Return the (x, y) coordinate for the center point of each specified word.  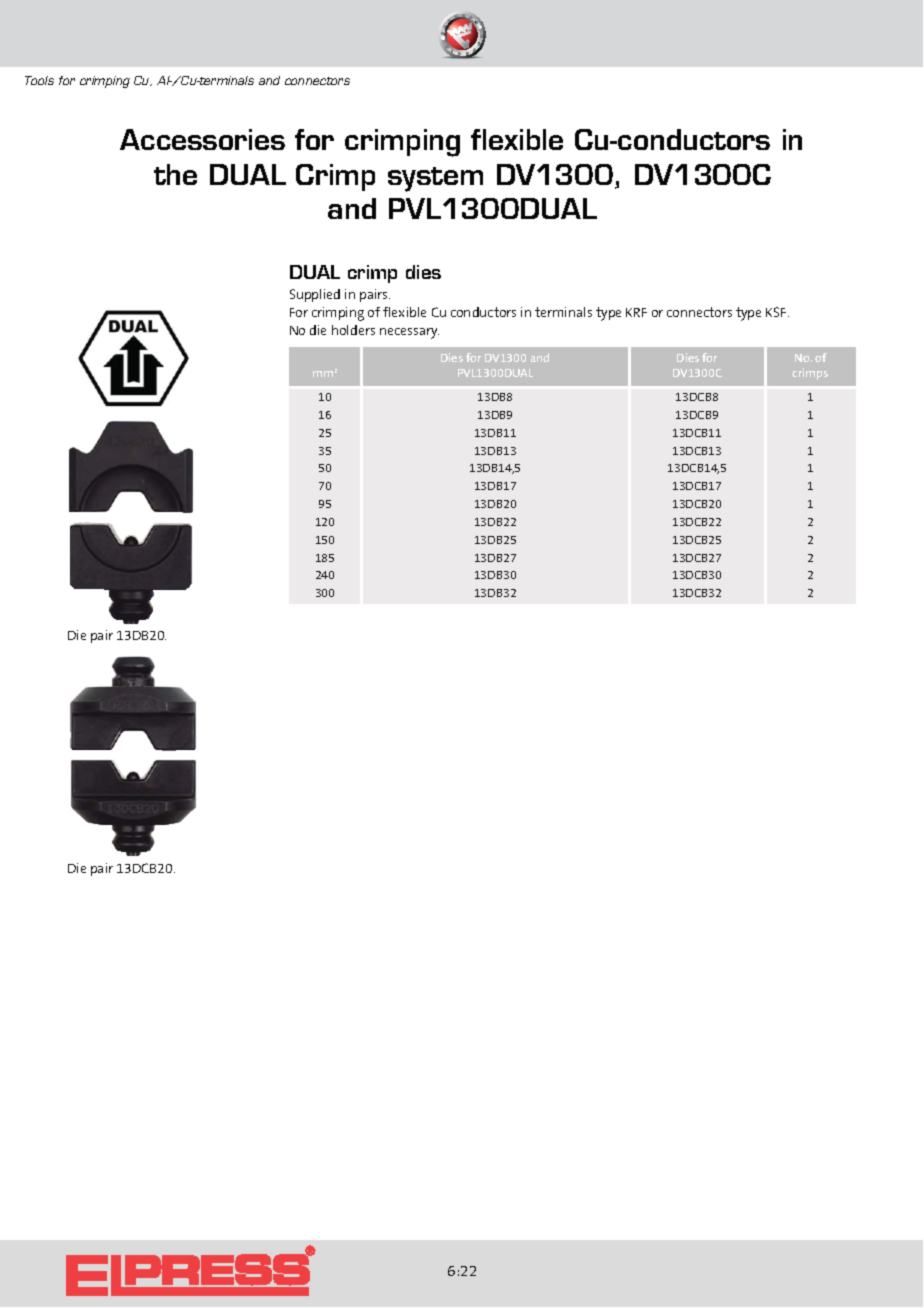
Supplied (315, 295)
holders (353, 330)
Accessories (202, 139)
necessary (409, 333)
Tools (39, 80)
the (175, 174)
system (435, 179)
